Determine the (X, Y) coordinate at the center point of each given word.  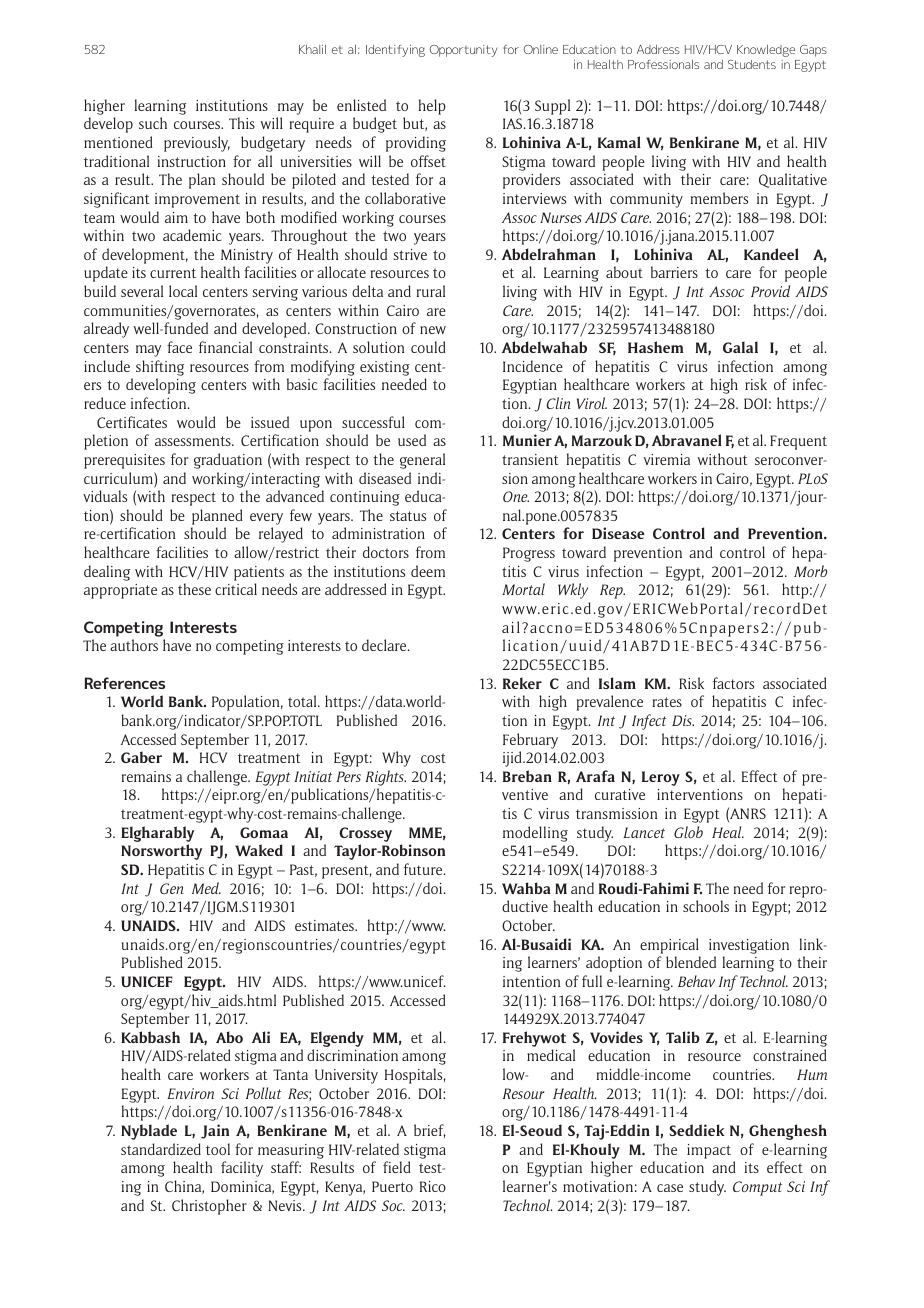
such (153, 123)
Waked (259, 850)
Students (752, 64)
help (432, 107)
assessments (194, 441)
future (424, 869)
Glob (688, 832)
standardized (161, 1149)
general (422, 461)
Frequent (798, 442)
